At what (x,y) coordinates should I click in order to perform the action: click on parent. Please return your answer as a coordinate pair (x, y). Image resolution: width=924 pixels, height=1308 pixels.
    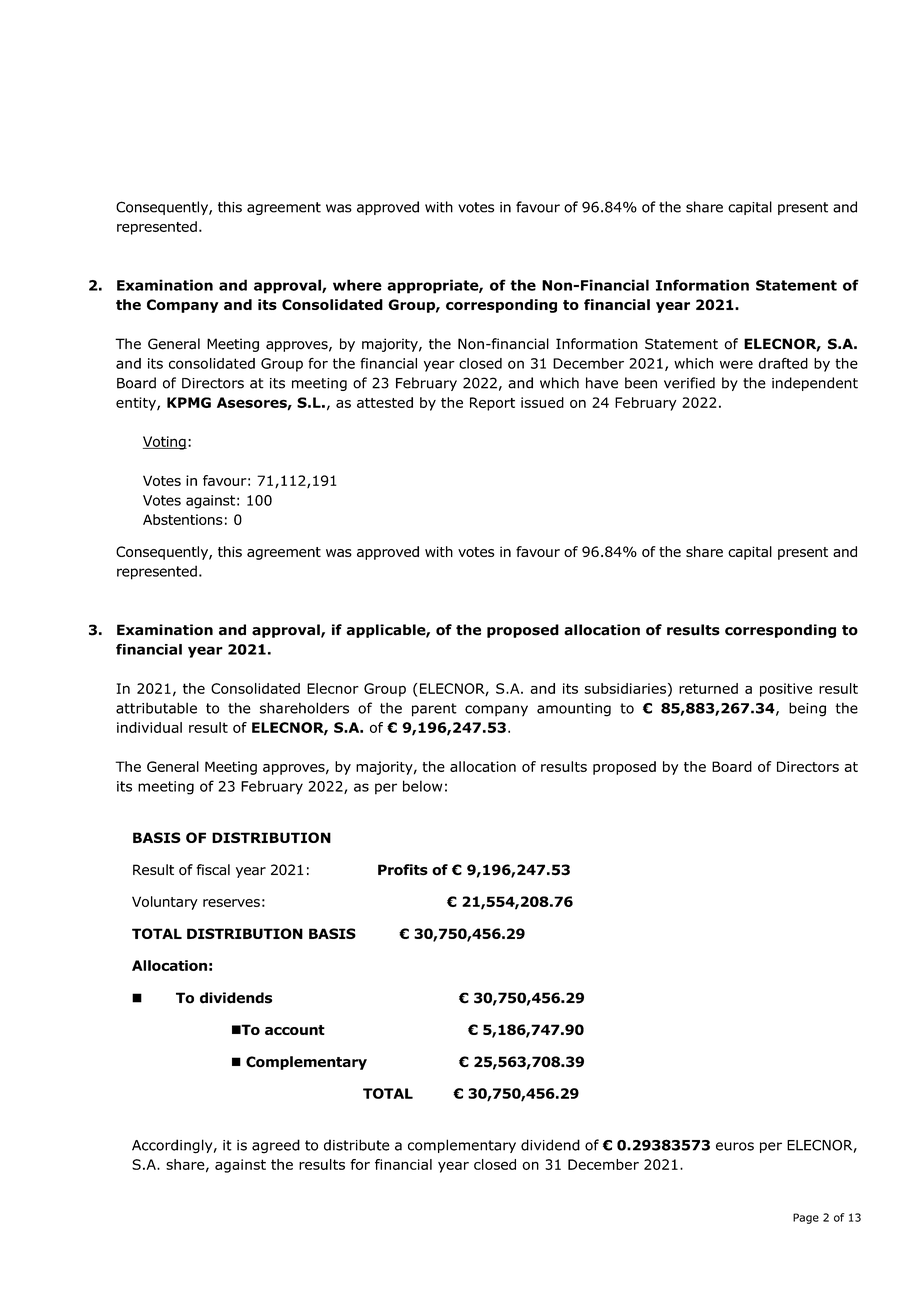
    Looking at the image, I should click on (434, 710).
